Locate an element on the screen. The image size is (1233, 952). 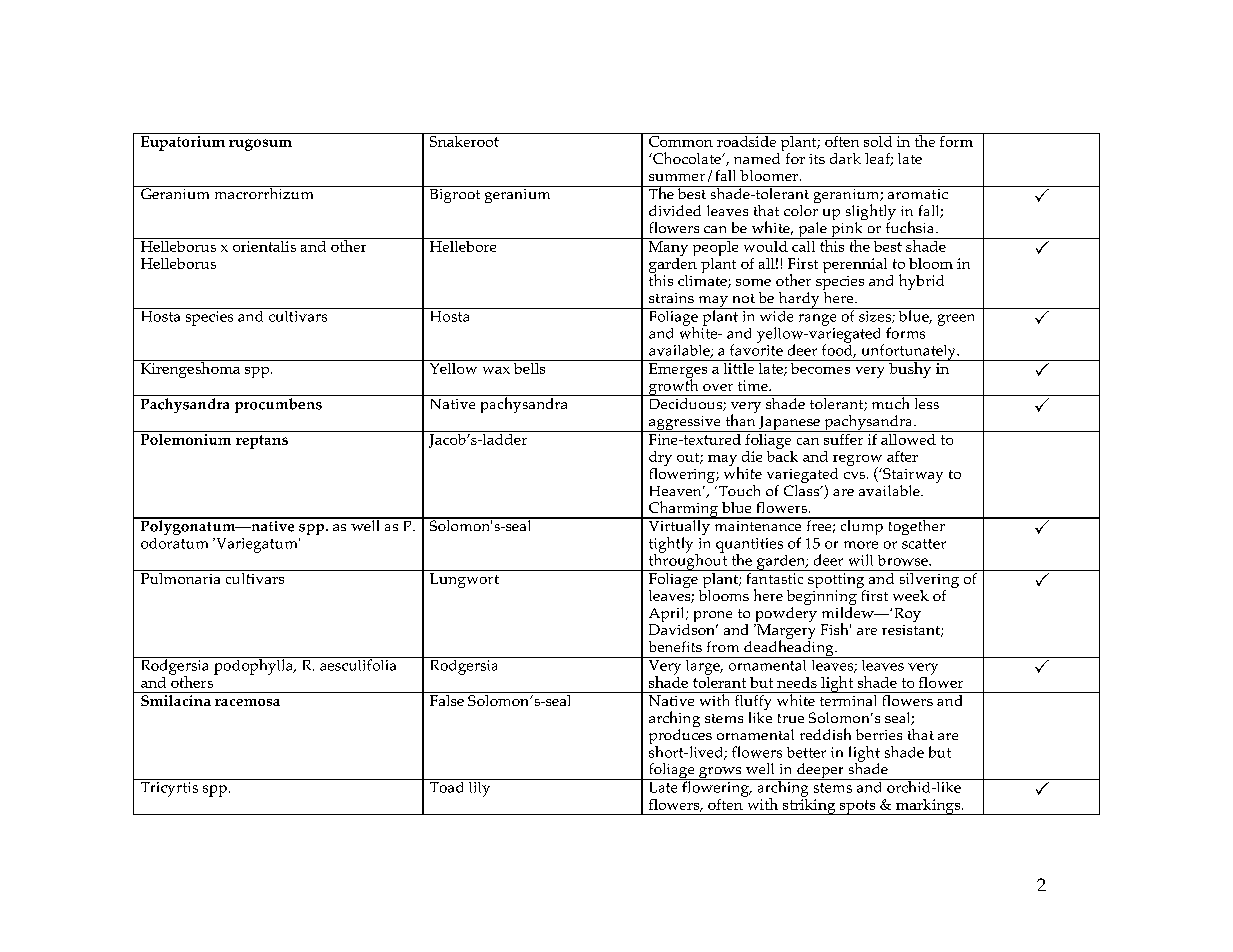
resistant is located at coordinates (912, 631).
